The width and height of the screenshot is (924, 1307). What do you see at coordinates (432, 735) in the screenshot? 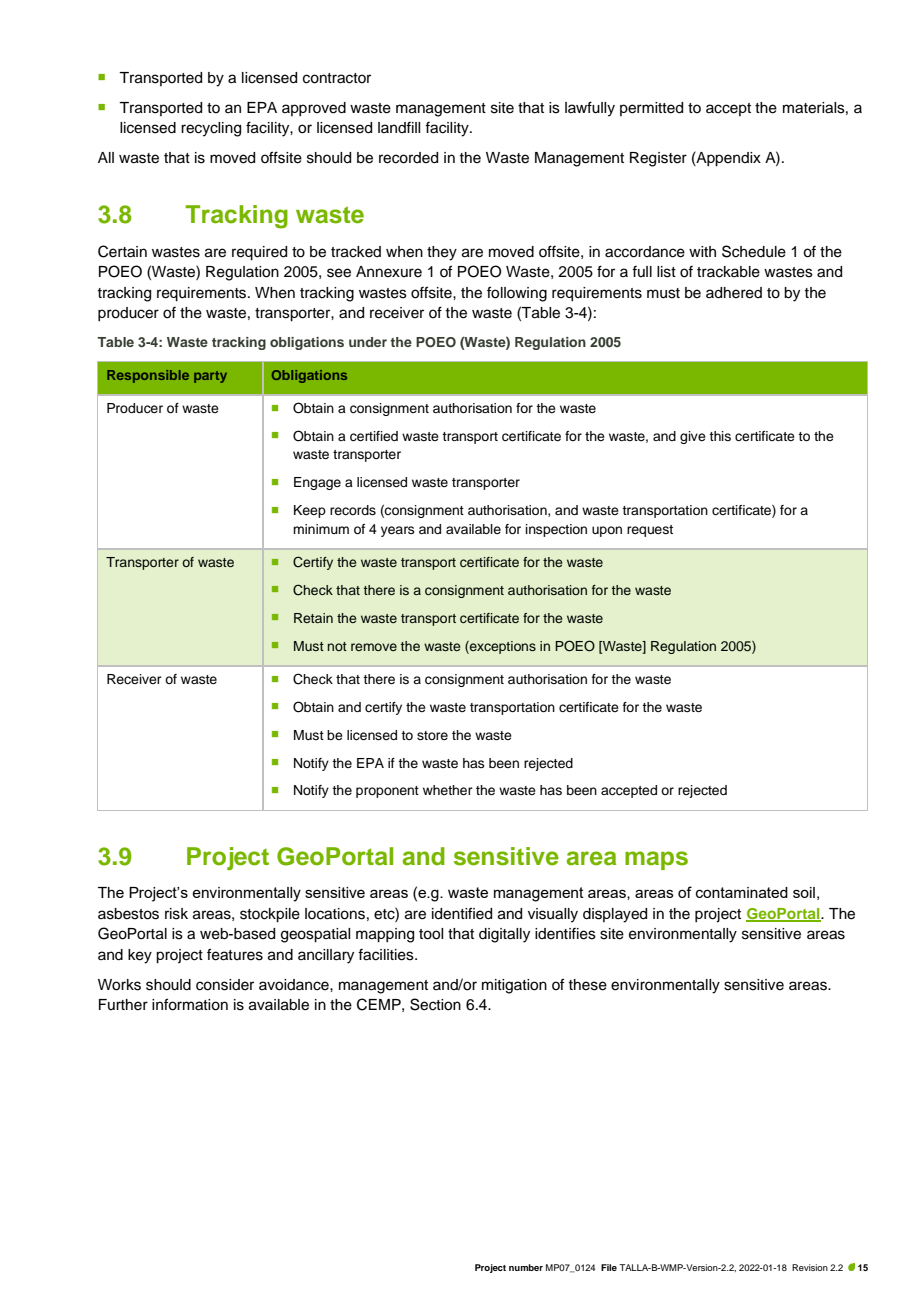
I see `store` at bounding box center [432, 735].
